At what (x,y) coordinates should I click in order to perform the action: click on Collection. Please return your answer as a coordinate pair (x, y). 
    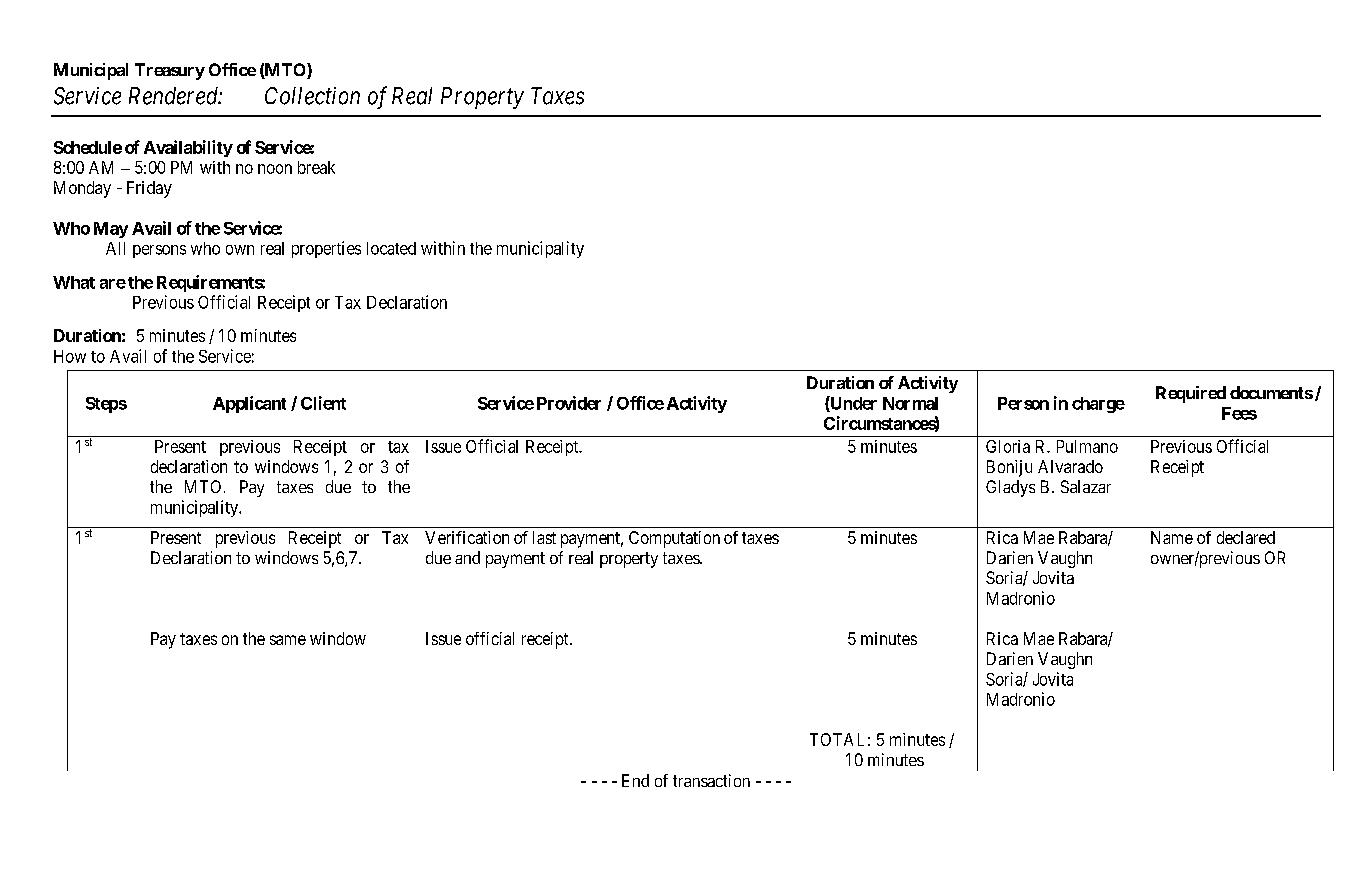
    Looking at the image, I should click on (312, 96).
